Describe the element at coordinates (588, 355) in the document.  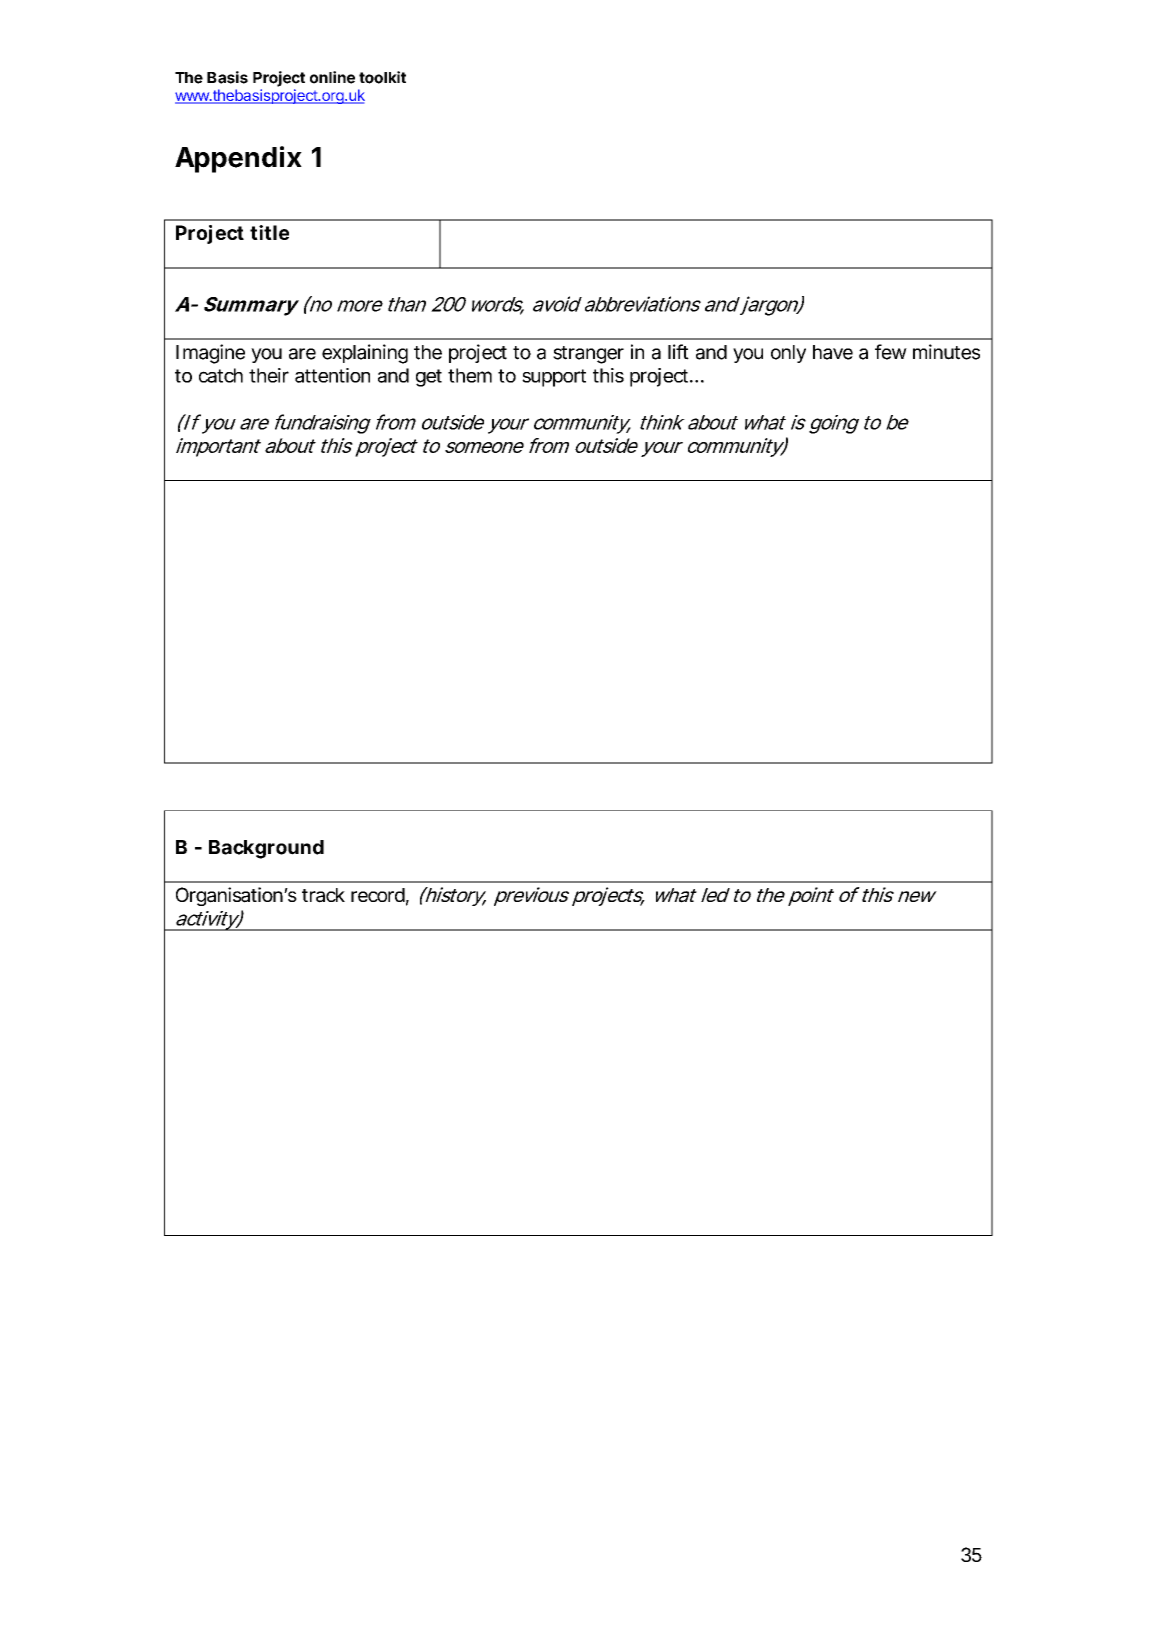
I see `stranger` at that location.
